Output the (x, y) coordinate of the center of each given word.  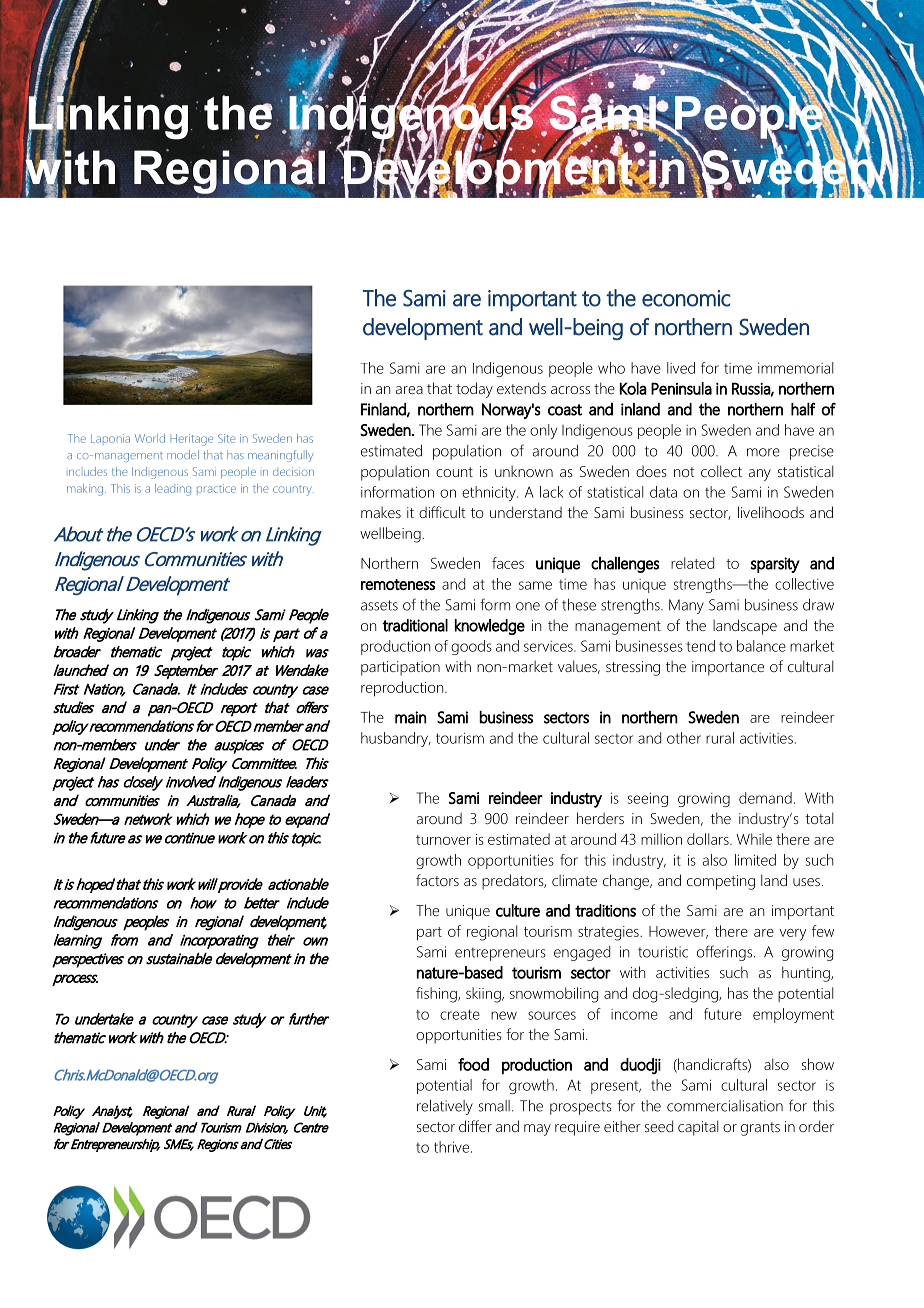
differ (475, 1126)
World (150, 438)
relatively (445, 1107)
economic (686, 298)
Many (686, 606)
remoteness (398, 584)
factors (437, 880)
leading (173, 490)
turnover (443, 840)
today (474, 390)
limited (755, 860)
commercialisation (725, 1106)
